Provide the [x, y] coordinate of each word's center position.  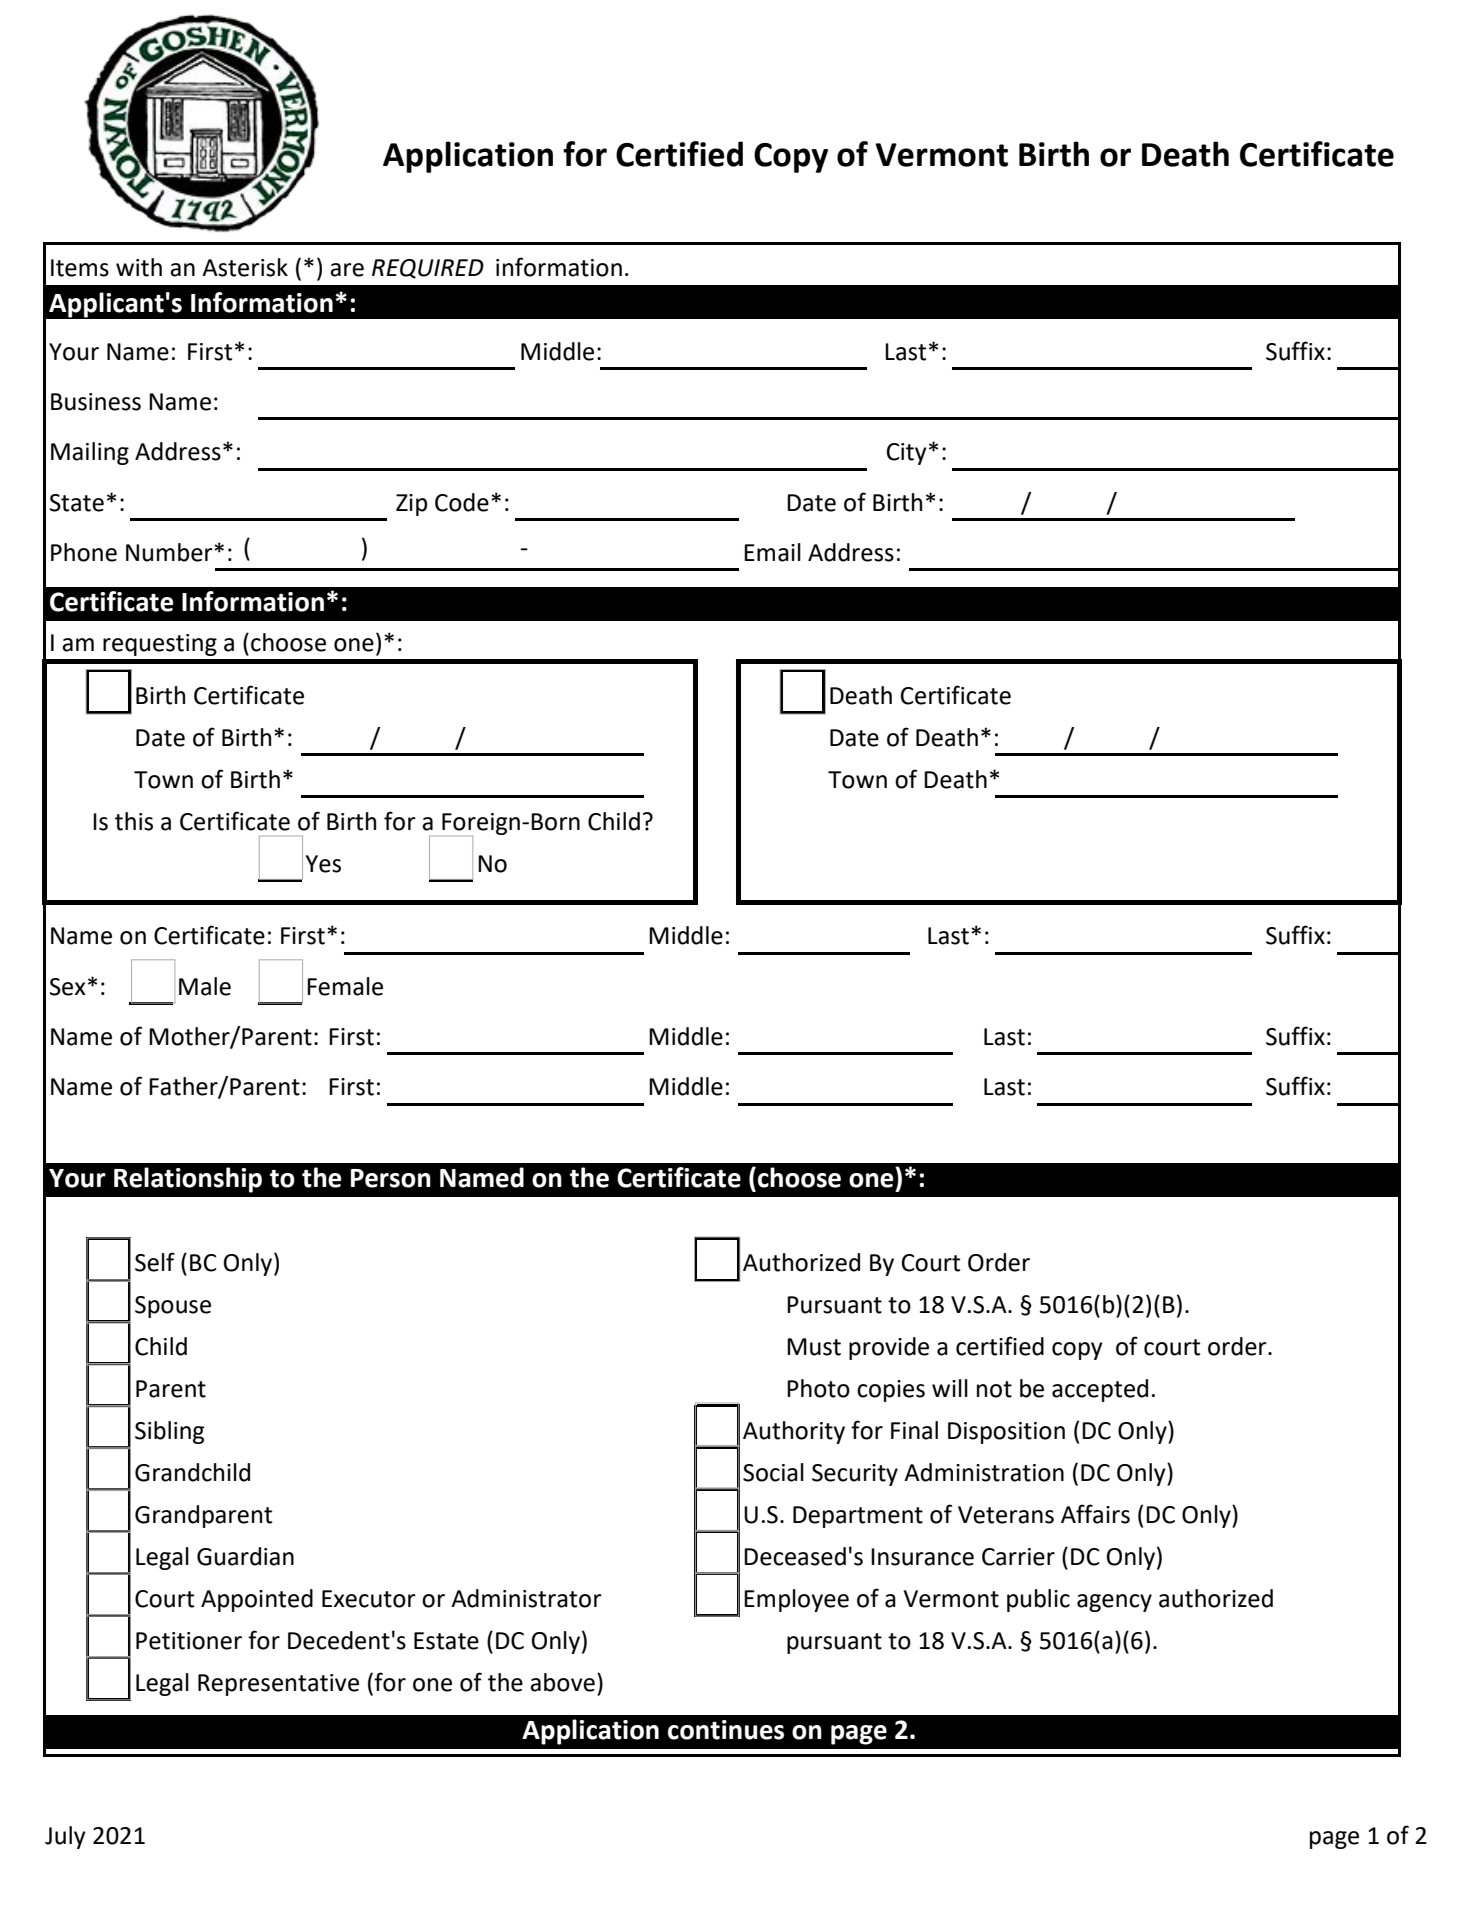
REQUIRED [428, 269]
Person [391, 1178]
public [1038, 1600]
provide [889, 1348]
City [907, 454]
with [139, 267]
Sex [68, 987]
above [562, 1682]
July [65, 1837]
